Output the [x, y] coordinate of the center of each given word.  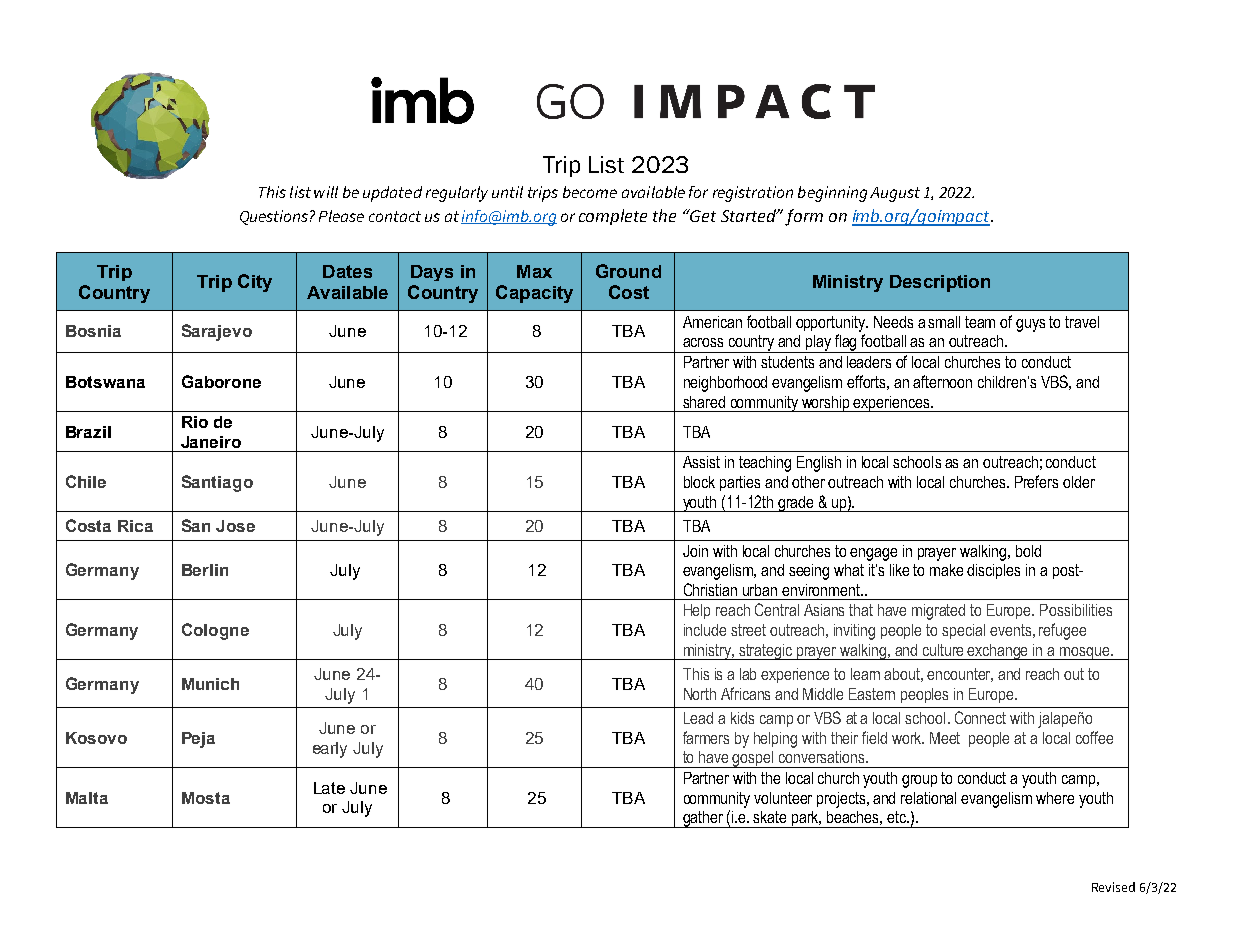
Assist [701, 462]
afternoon [942, 381]
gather [703, 819]
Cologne [215, 631]
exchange [998, 652]
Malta [87, 798]
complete [613, 217]
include [705, 630]
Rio [195, 422]
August [895, 194]
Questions [274, 217]
